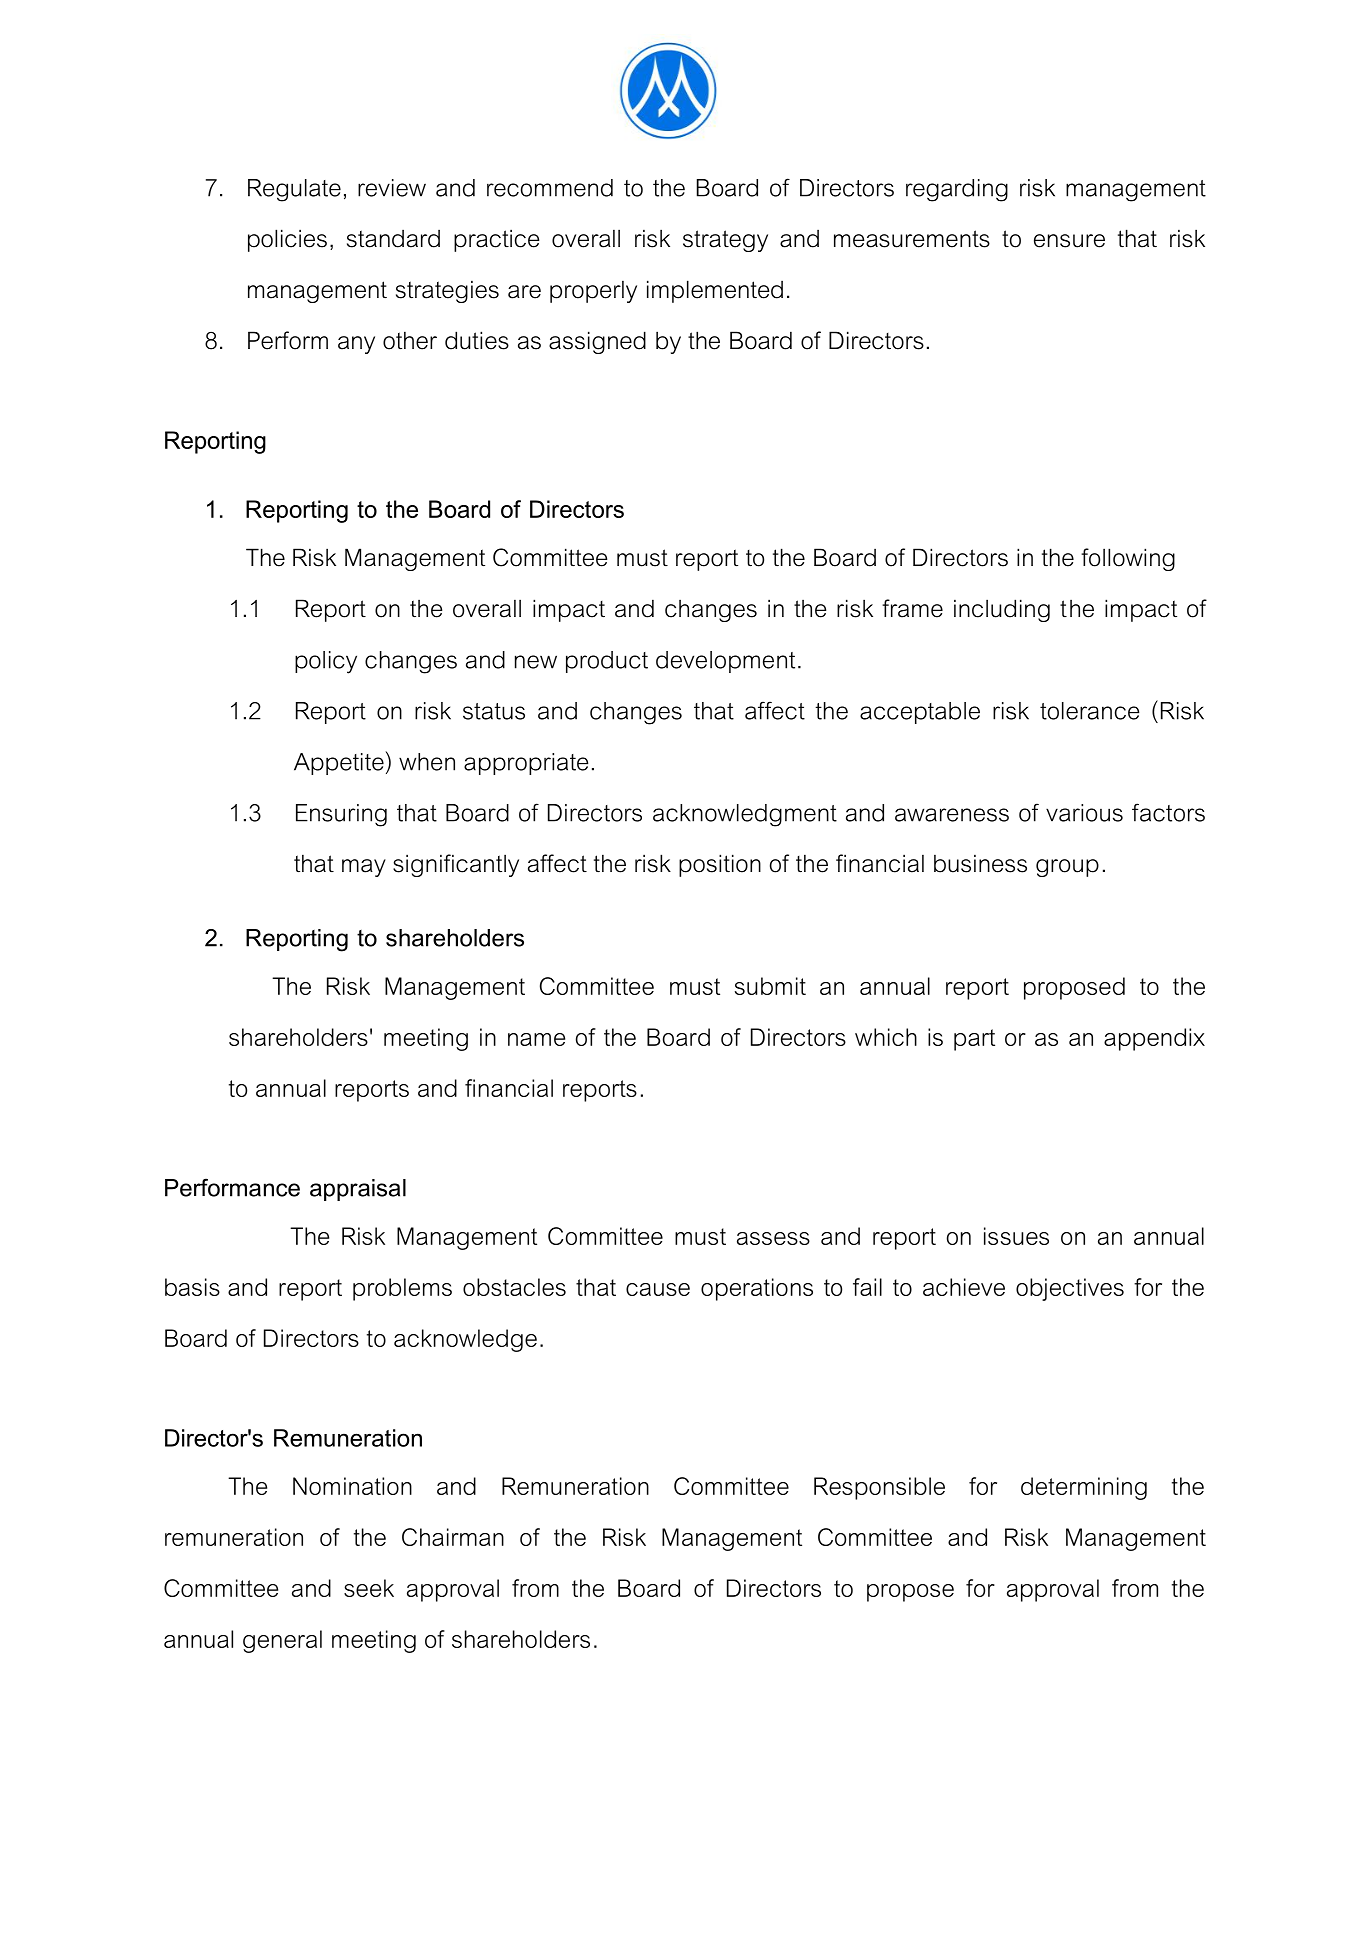 The width and height of the page is (1369, 1936). I want to click on Chairman, so click(453, 1537).
